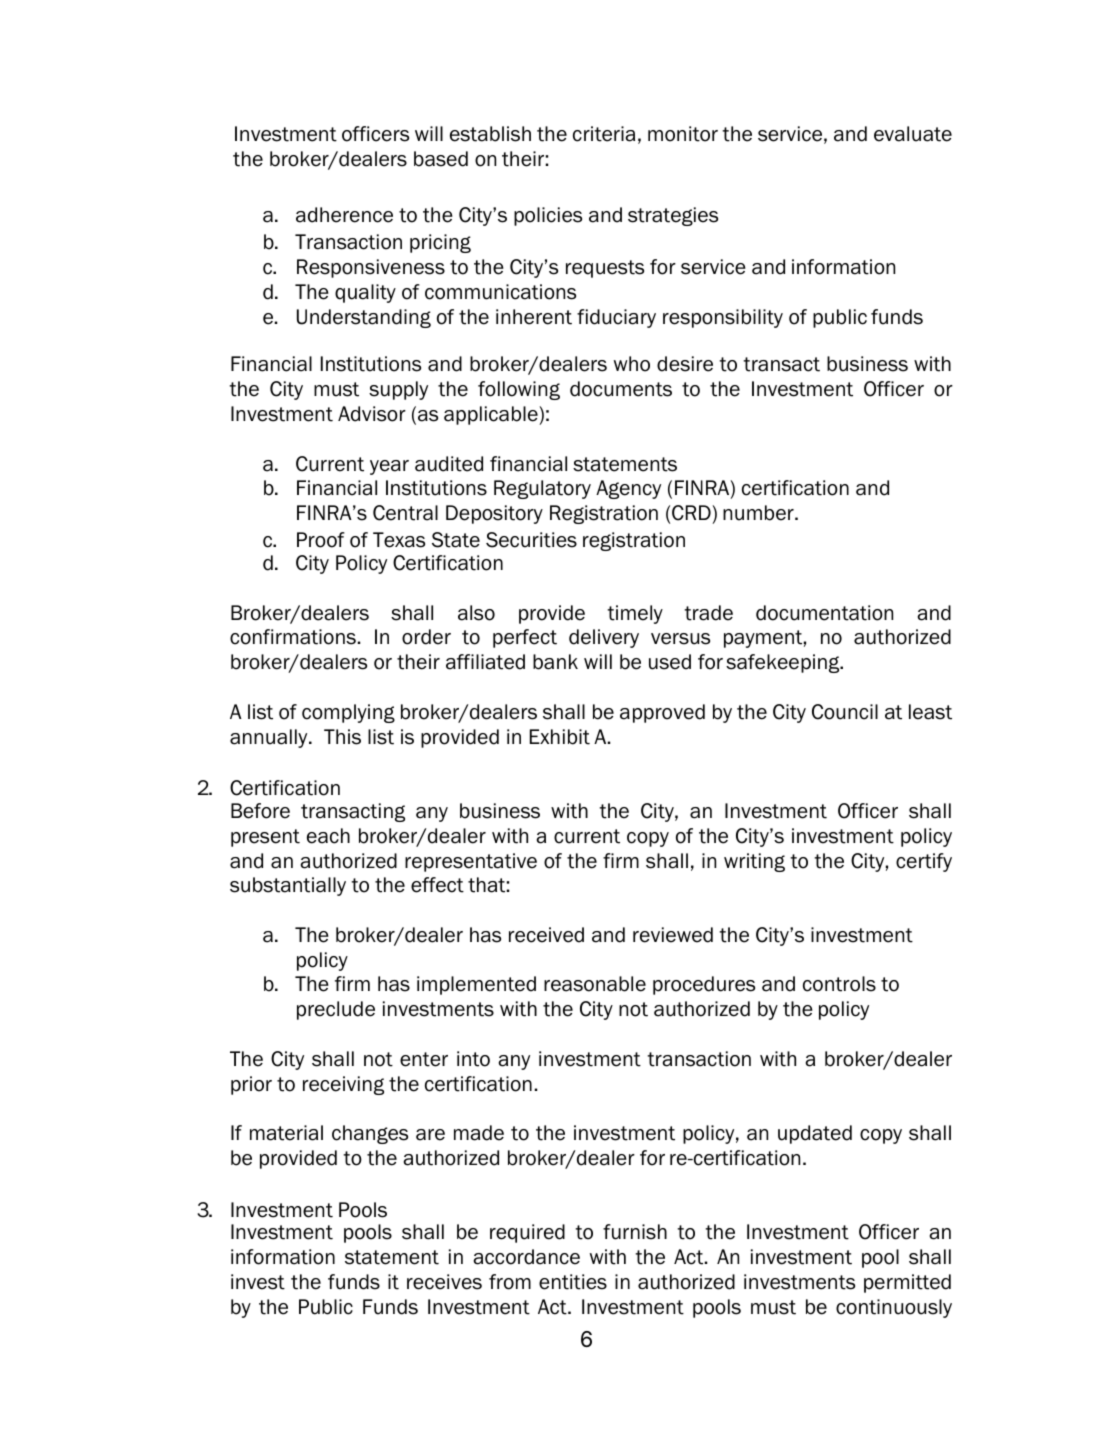  I want to click on criteria, so click(604, 134).
